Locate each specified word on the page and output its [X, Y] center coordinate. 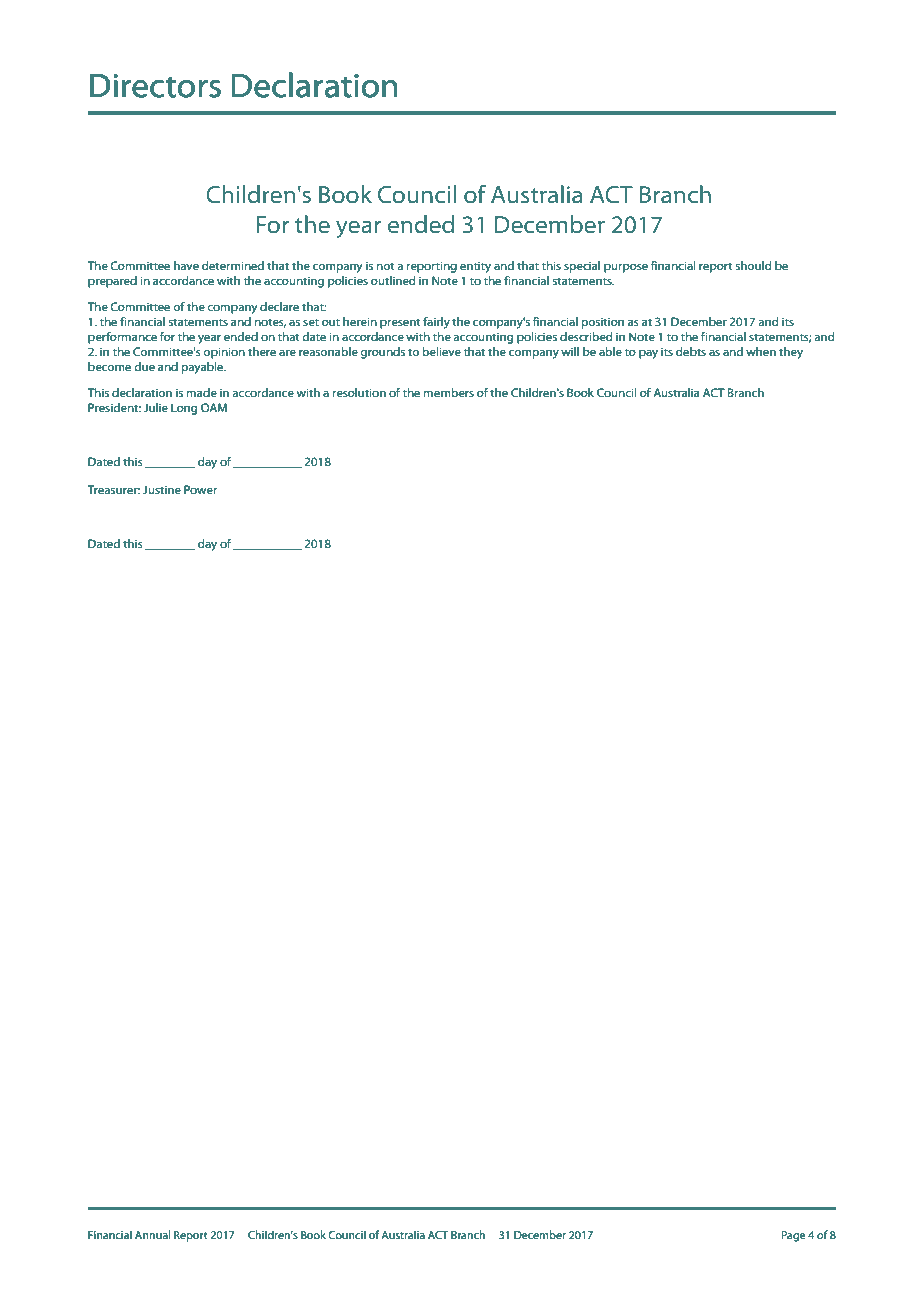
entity [475, 267]
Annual [152, 1234]
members [448, 392]
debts [691, 351]
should [753, 265]
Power [200, 489]
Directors [155, 86]
